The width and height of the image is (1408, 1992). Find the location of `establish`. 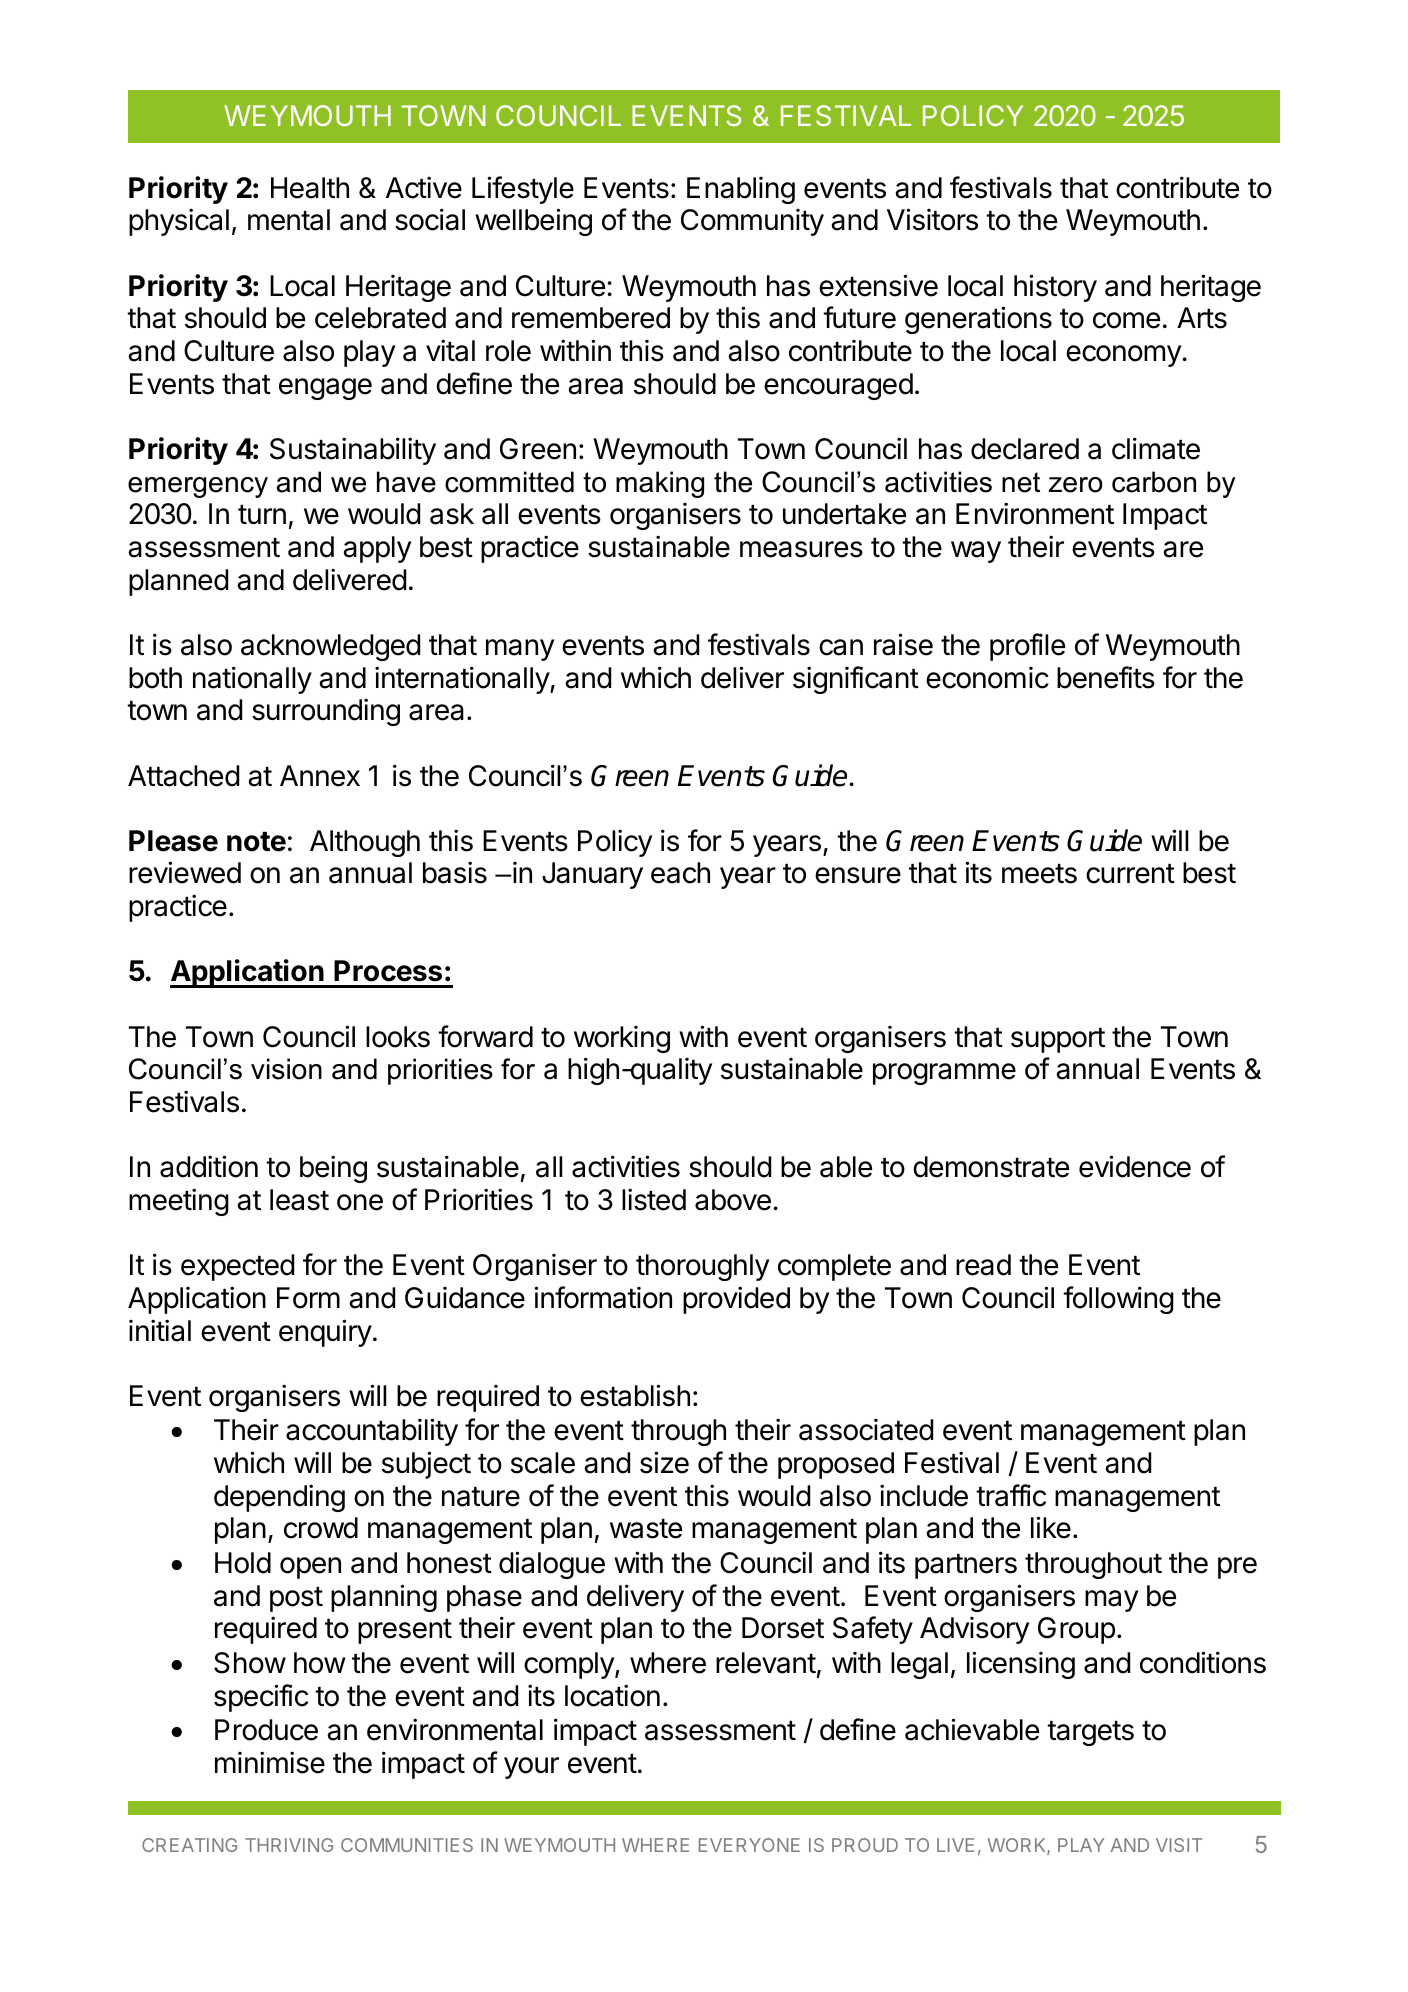

establish is located at coordinates (635, 1395).
